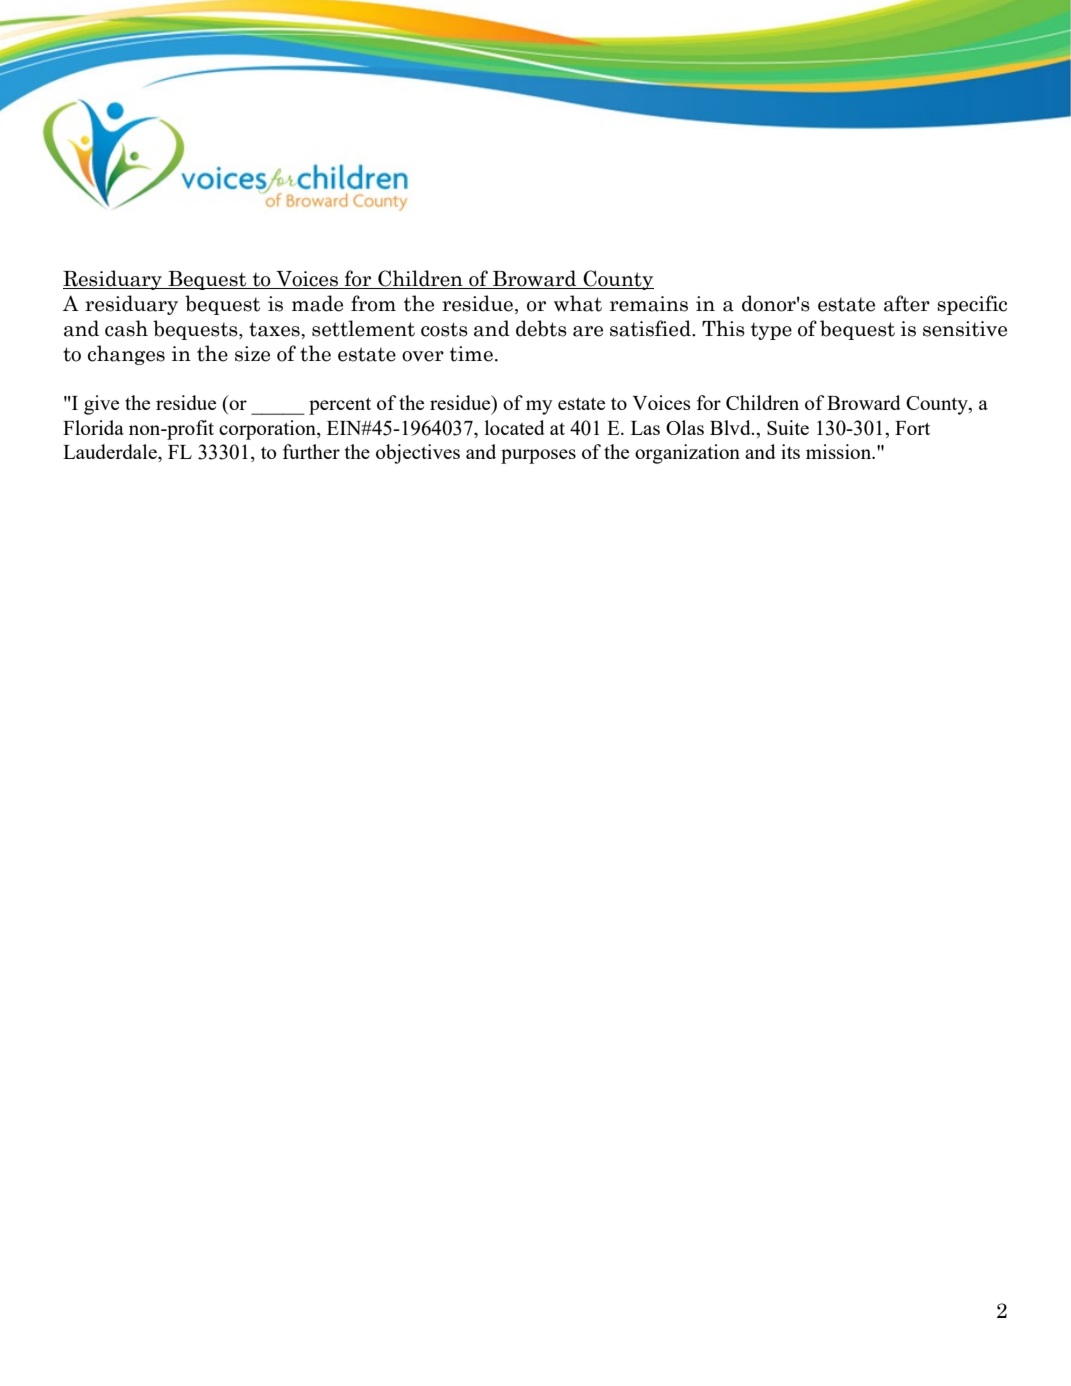 This document has width=1071, height=1386. I want to click on give, so click(101, 405).
